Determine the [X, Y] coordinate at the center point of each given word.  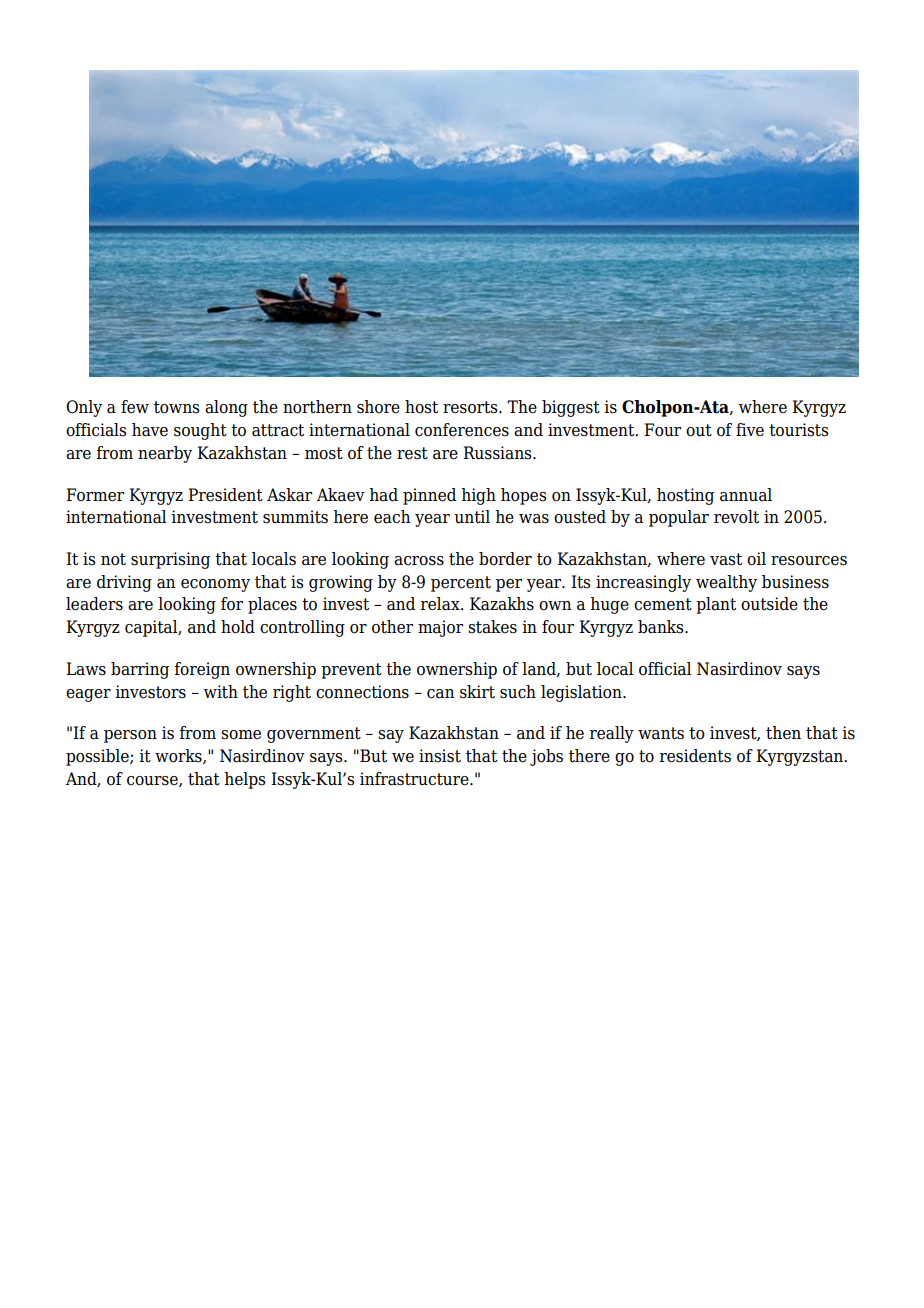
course [153, 781]
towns [176, 407]
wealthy [726, 583]
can [441, 694]
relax [441, 604]
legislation [582, 693]
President [225, 495]
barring [140, 670]
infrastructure [415, 779]
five [750, 430]
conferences [462, 430]
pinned [429, 496]
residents [695, 756]
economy [215, 585]
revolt [736, 517]
